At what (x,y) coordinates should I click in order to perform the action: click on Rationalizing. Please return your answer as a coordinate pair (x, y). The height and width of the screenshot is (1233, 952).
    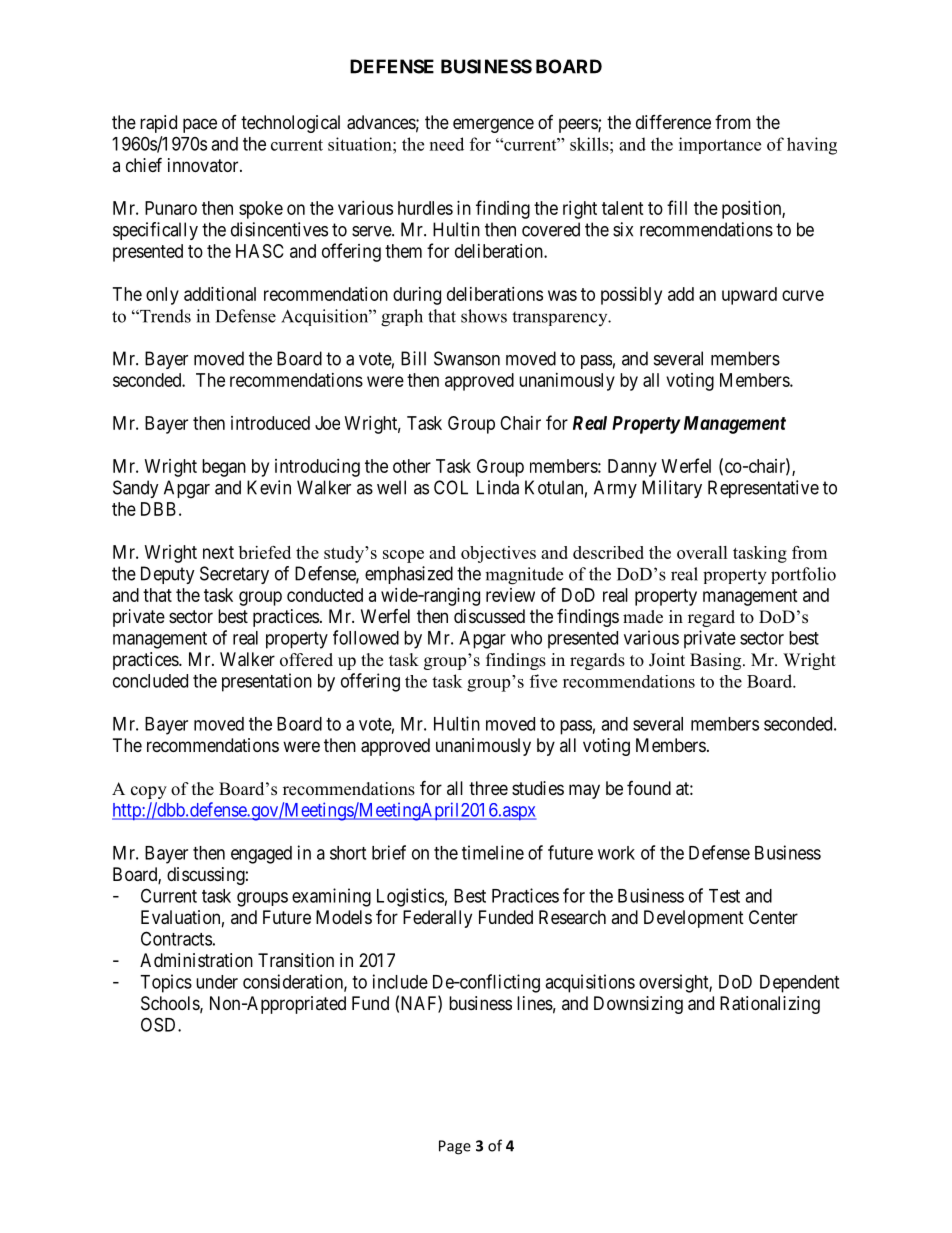
    Looking at the image, I should click on (770, 1005).
